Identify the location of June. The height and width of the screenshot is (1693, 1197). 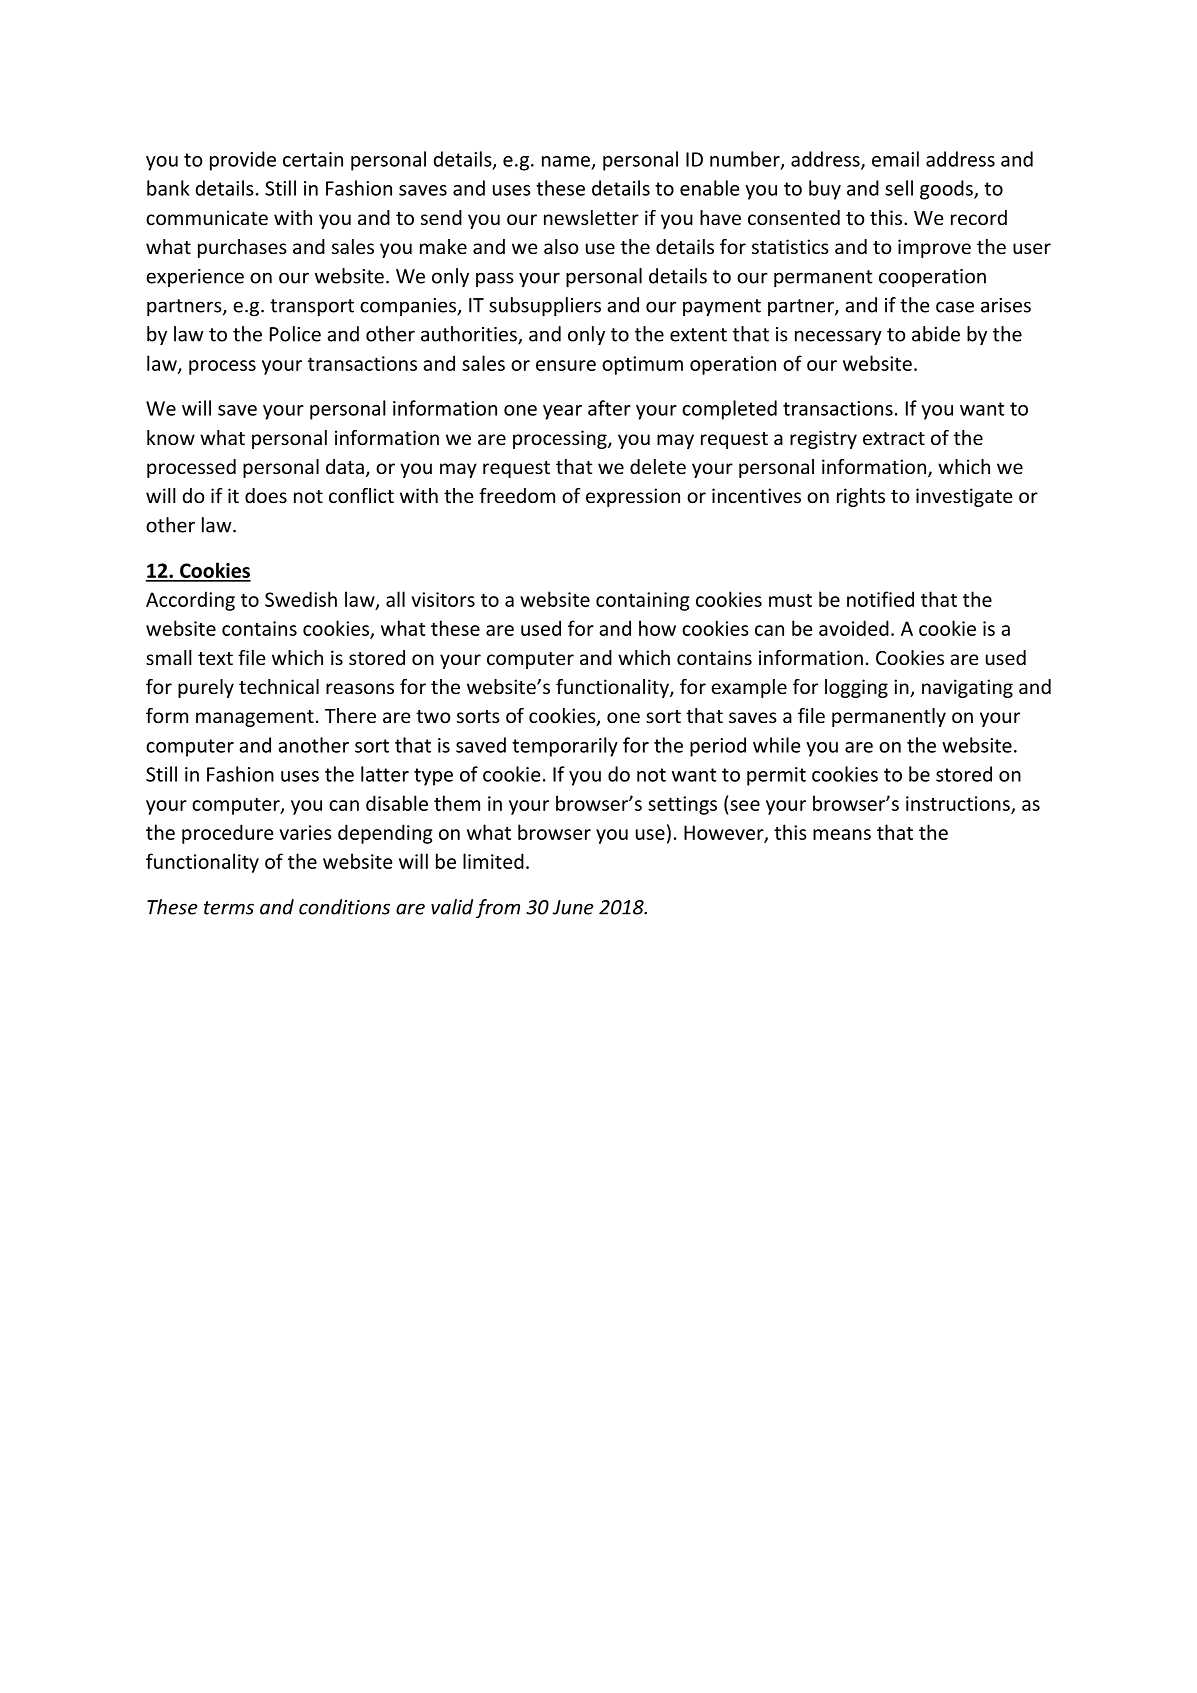
(573, 907).
